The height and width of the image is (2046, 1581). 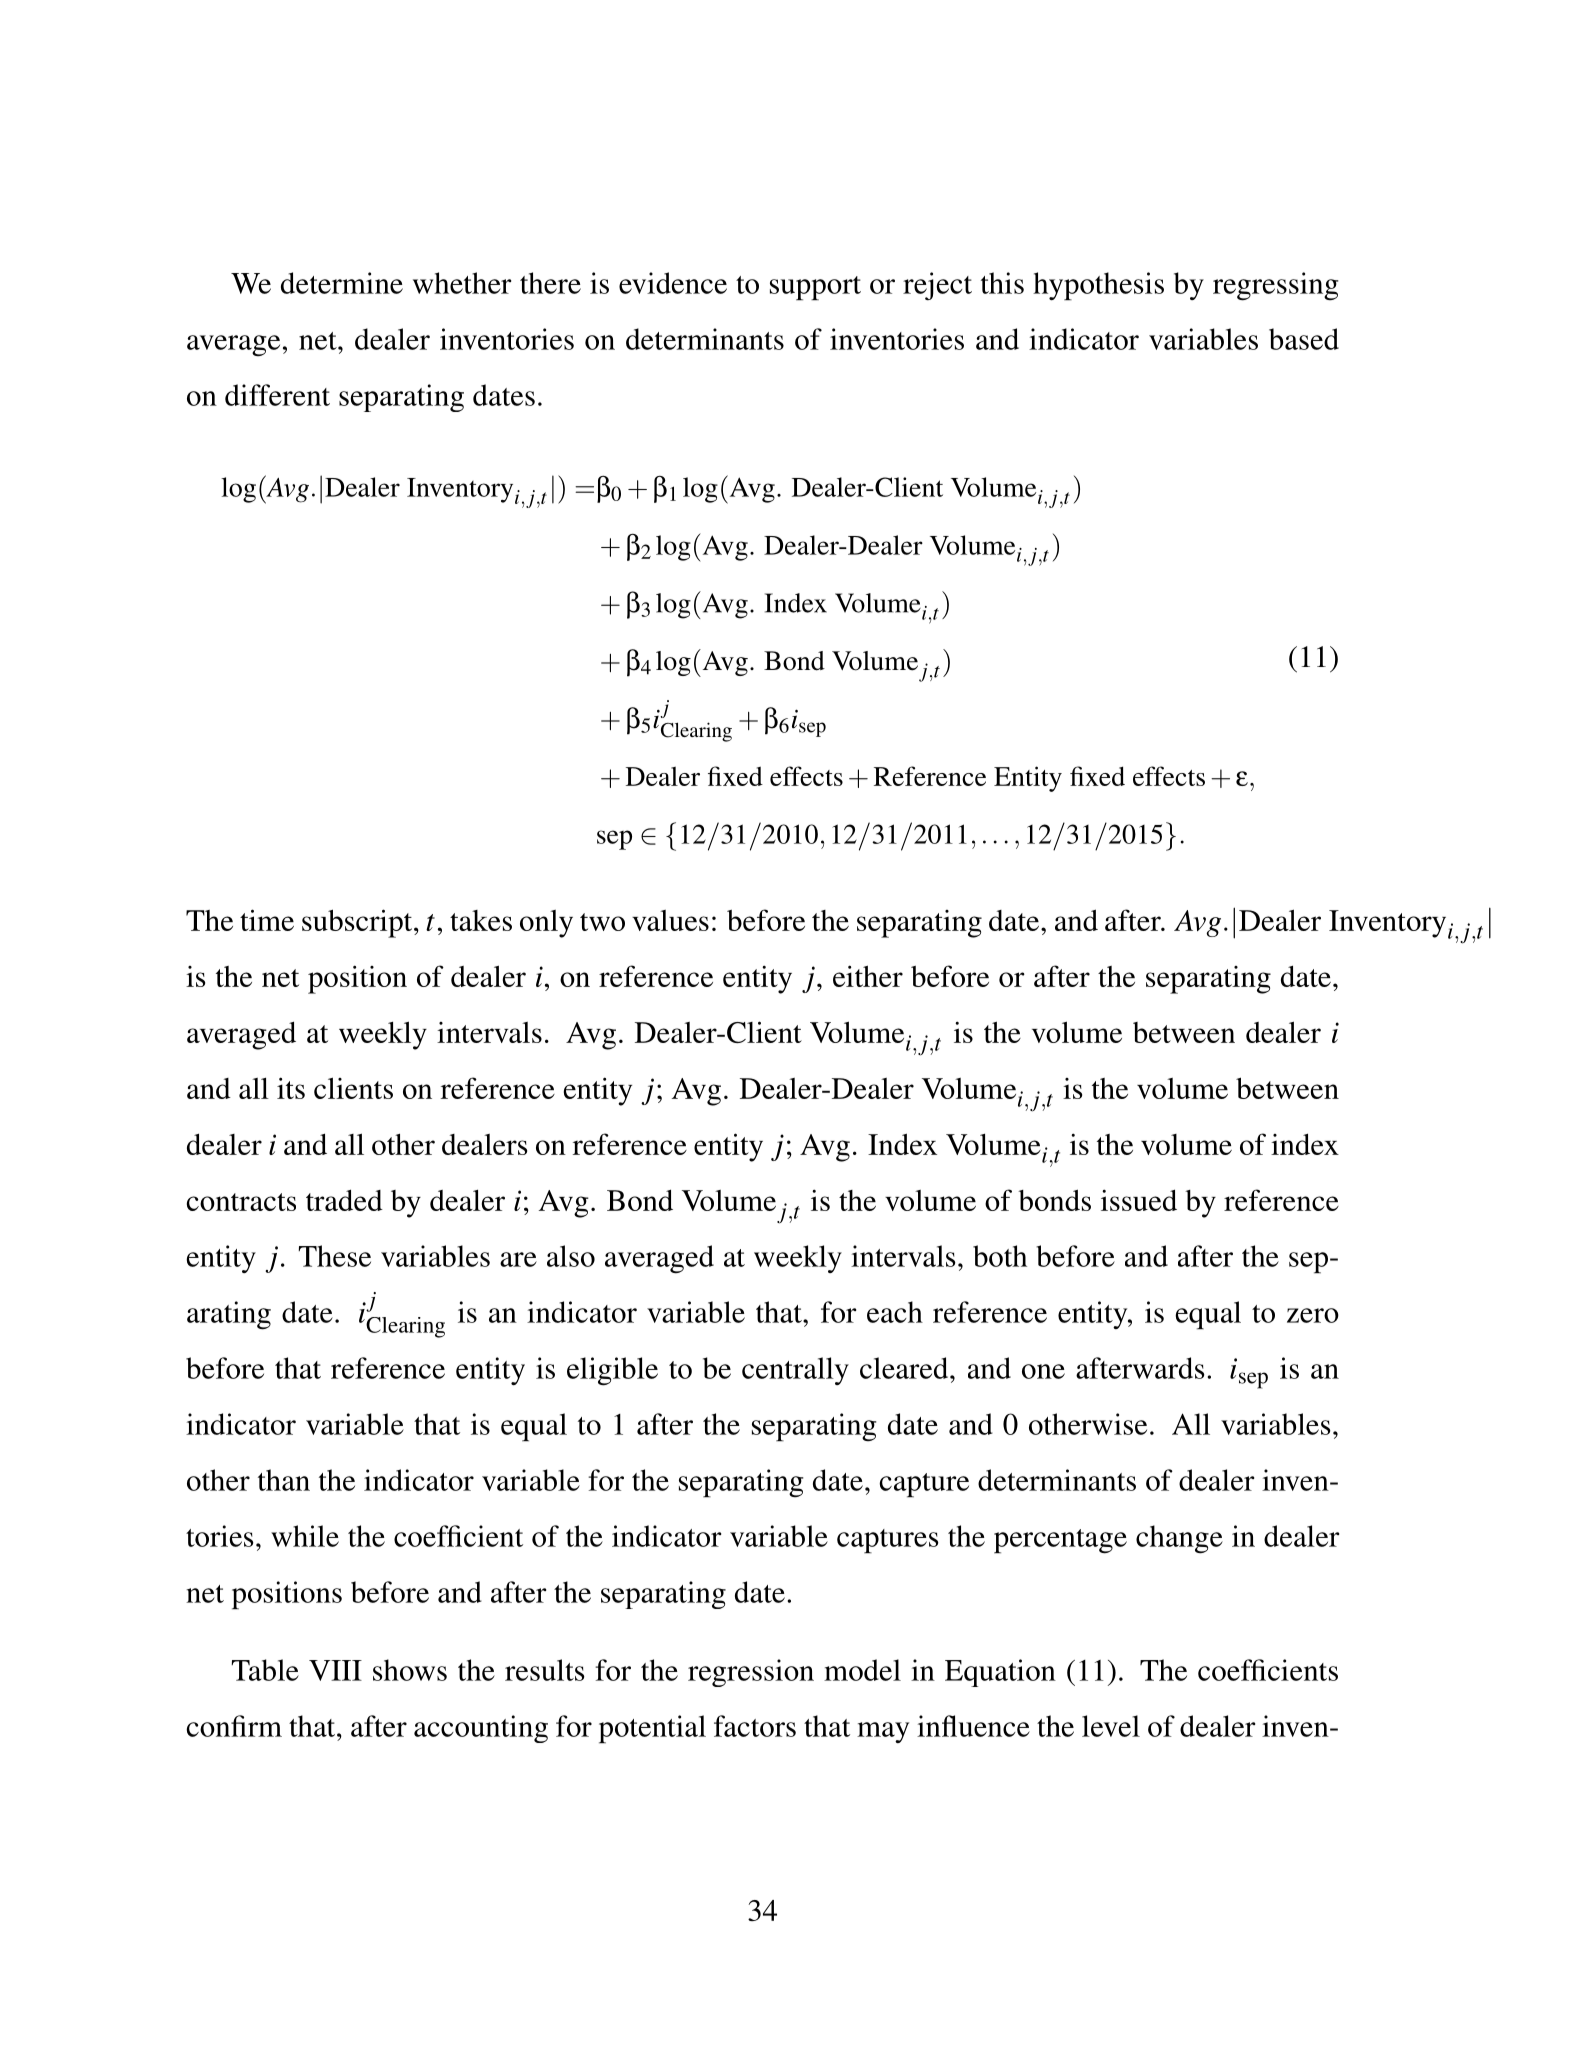 I want to click on These, so click(x=334, y=1256).
